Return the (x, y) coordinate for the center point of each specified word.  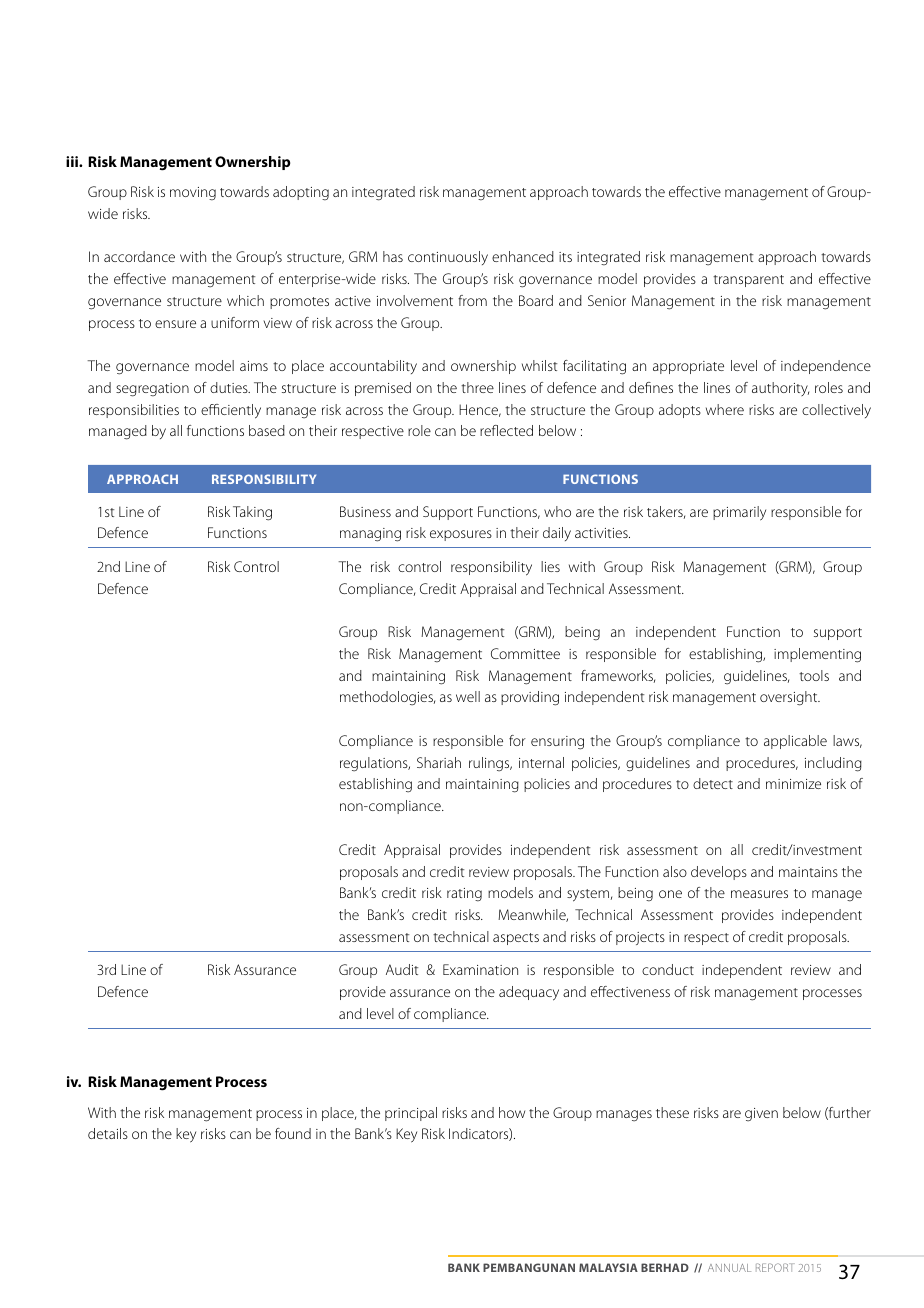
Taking (252, 513)
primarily (739, 513)
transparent (748, 281)
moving (193, 194)
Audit (402, 969)
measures (759, 894)
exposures (461, 535)
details (108, 1133)
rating (464, 895)
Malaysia (608, 1267)
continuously (448, 258)
